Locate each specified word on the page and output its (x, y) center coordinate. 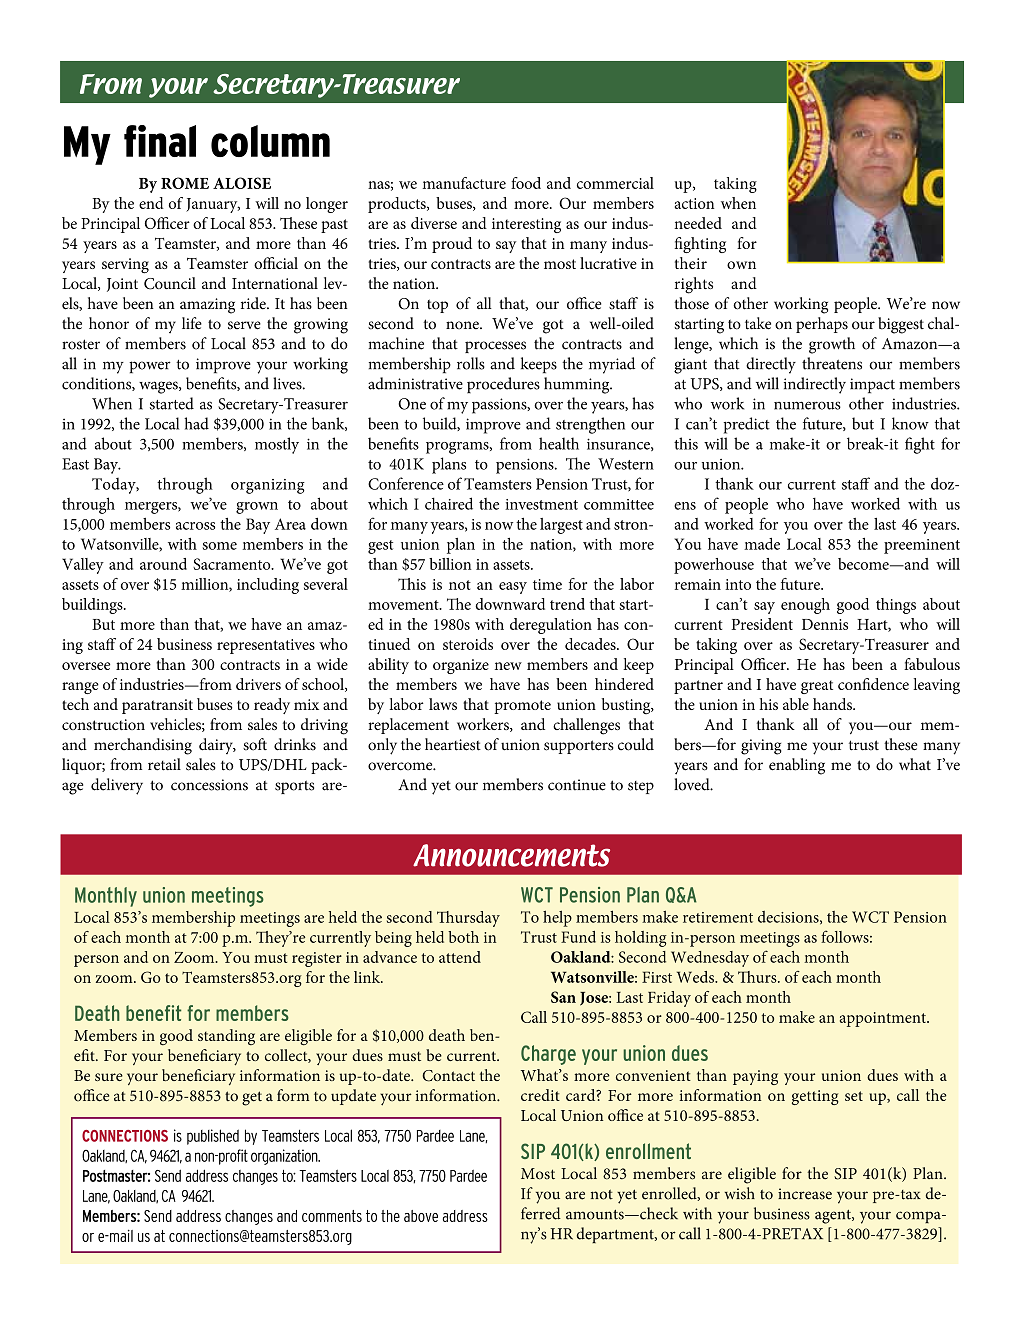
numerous (807, 405)
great (817, 687)
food (526, 183)
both (463, 937)
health (559, 443)
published (213, 1137)
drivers (258, 684)
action (695, 203)
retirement (718, 917)
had (196, 423)
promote (522, 707)
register (317, 959)
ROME (185, 183)
